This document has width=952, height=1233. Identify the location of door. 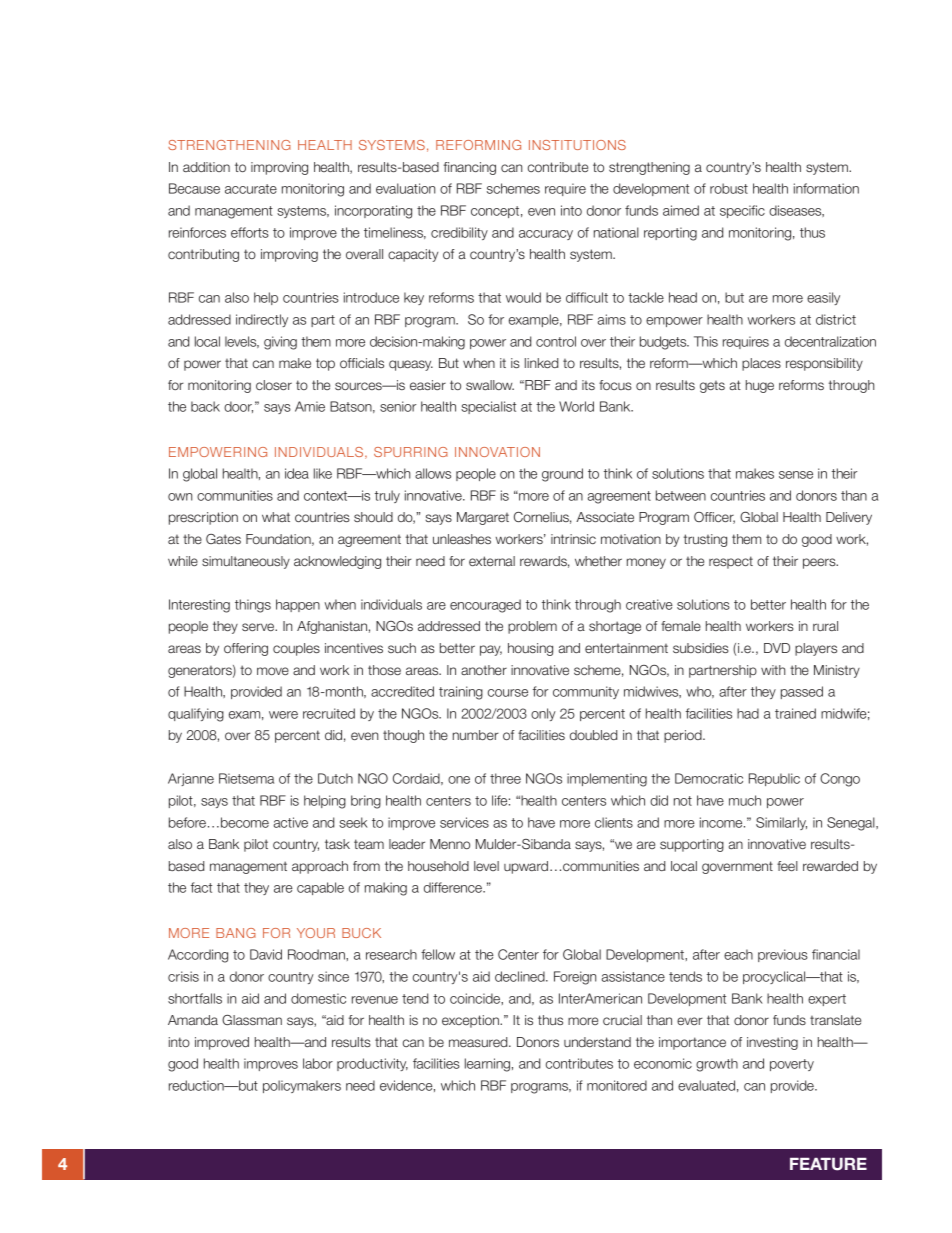
(238, 407).
